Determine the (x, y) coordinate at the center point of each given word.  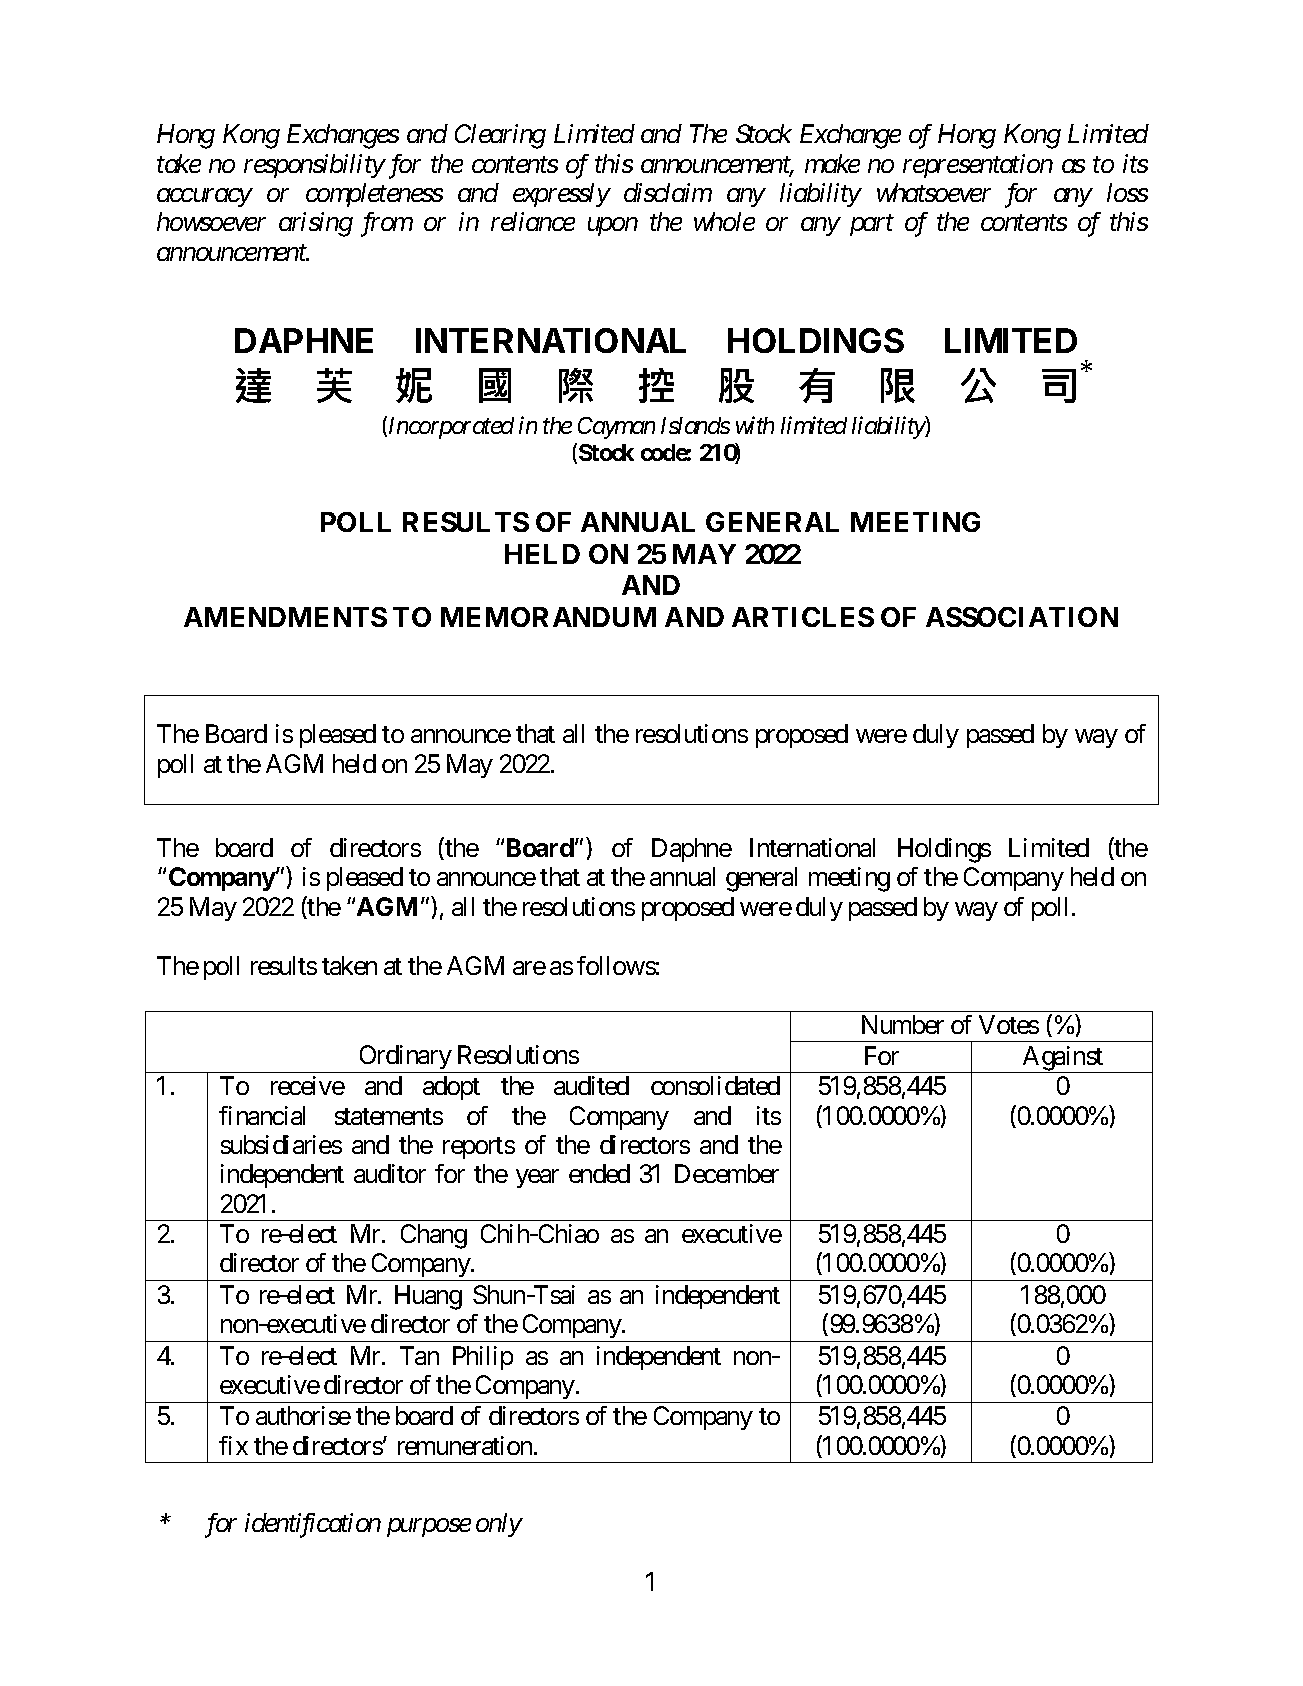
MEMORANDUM (548, 617)
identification (313, 1525)
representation (978, 166)
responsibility (314, 166)
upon (613, 227)
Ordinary (406, 1057)
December (727, 1173)
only (499, 1525)
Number (903, 1024)
